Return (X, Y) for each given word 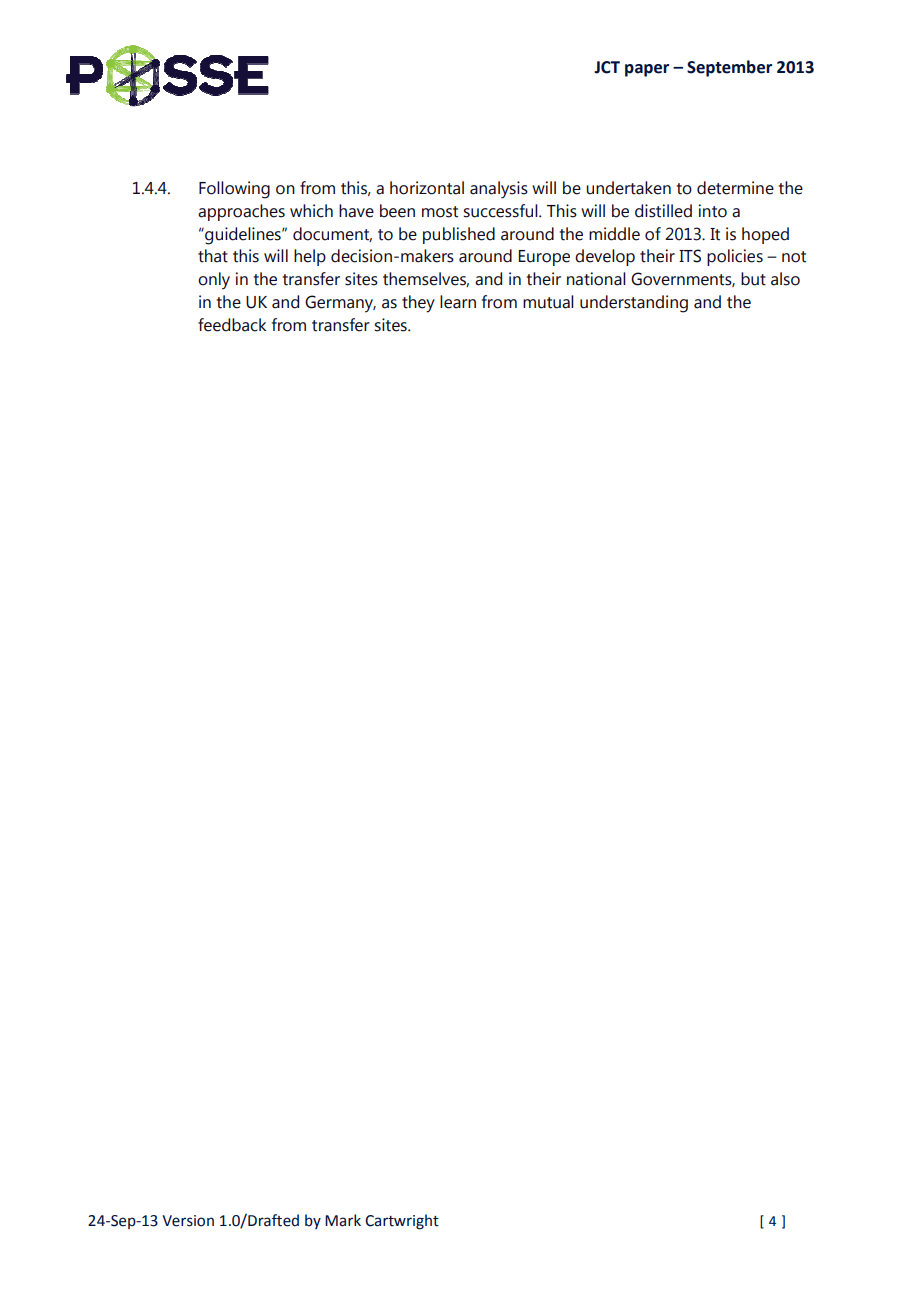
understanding (634, 304)
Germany (340, 304)
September (729, 68)
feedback (232, 325)
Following (234, 190)
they (418, 304)
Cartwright (402, 1222)
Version (188, 1221)
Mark (343, 1220)
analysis (499, 190)
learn (458, 302)
